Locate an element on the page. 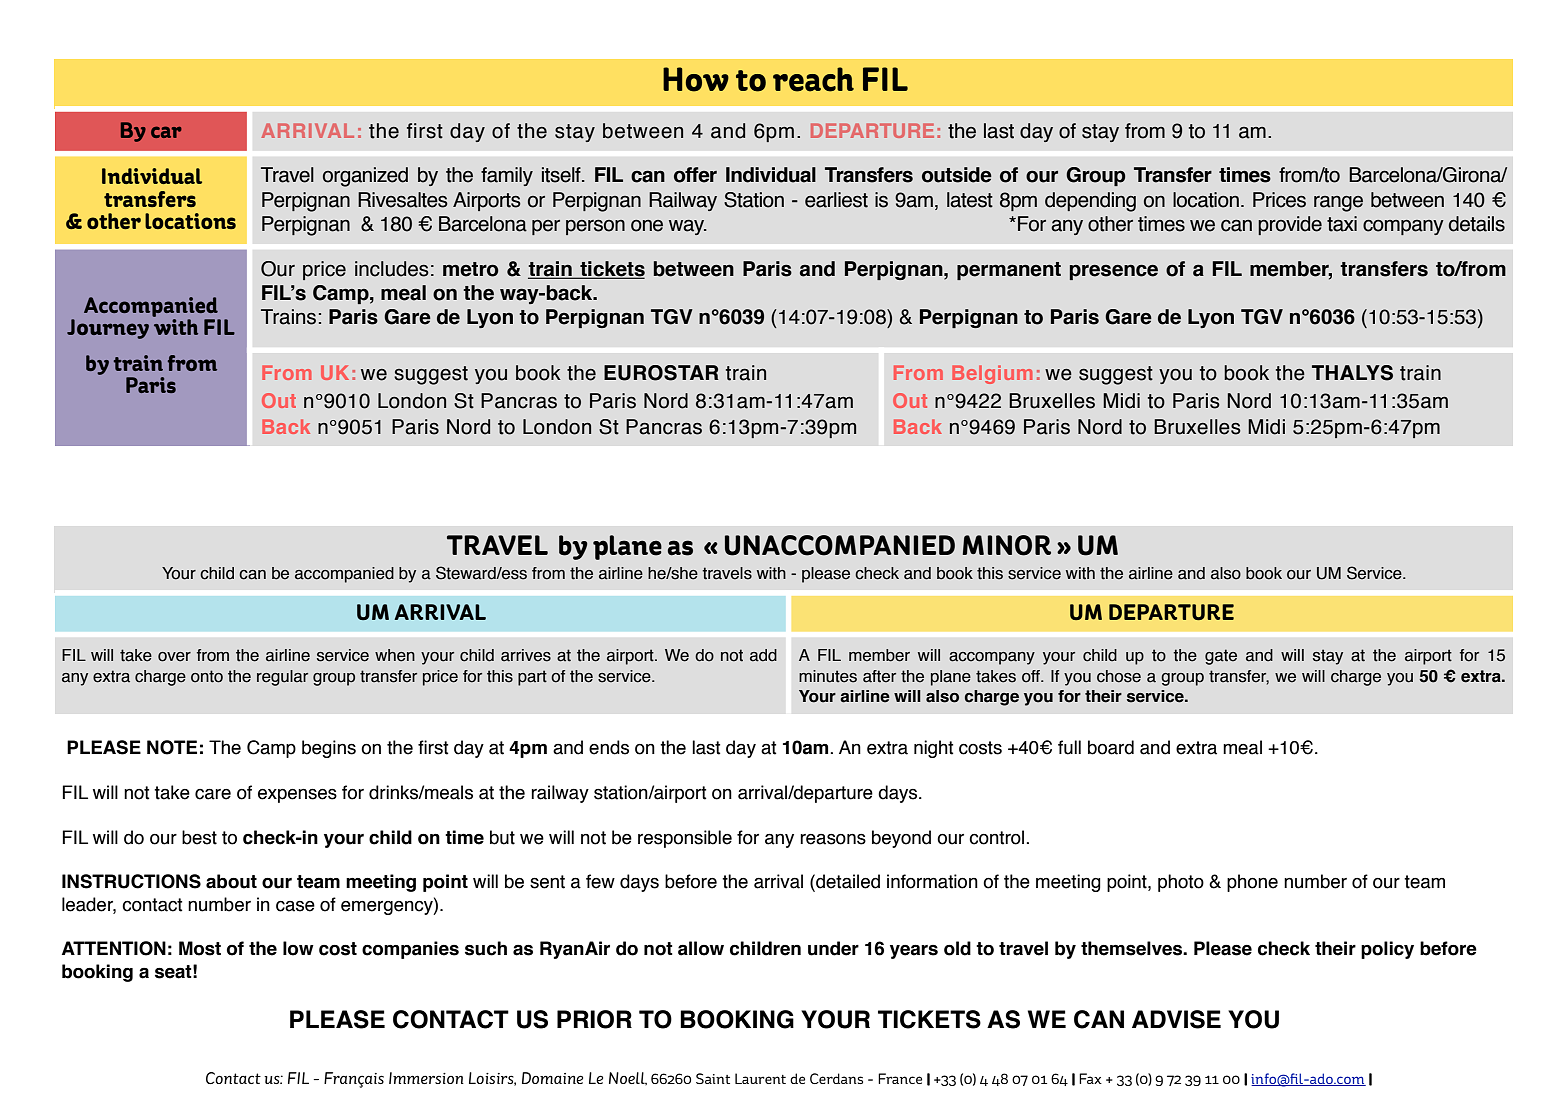  organized is located at coordinates (365, 177).
